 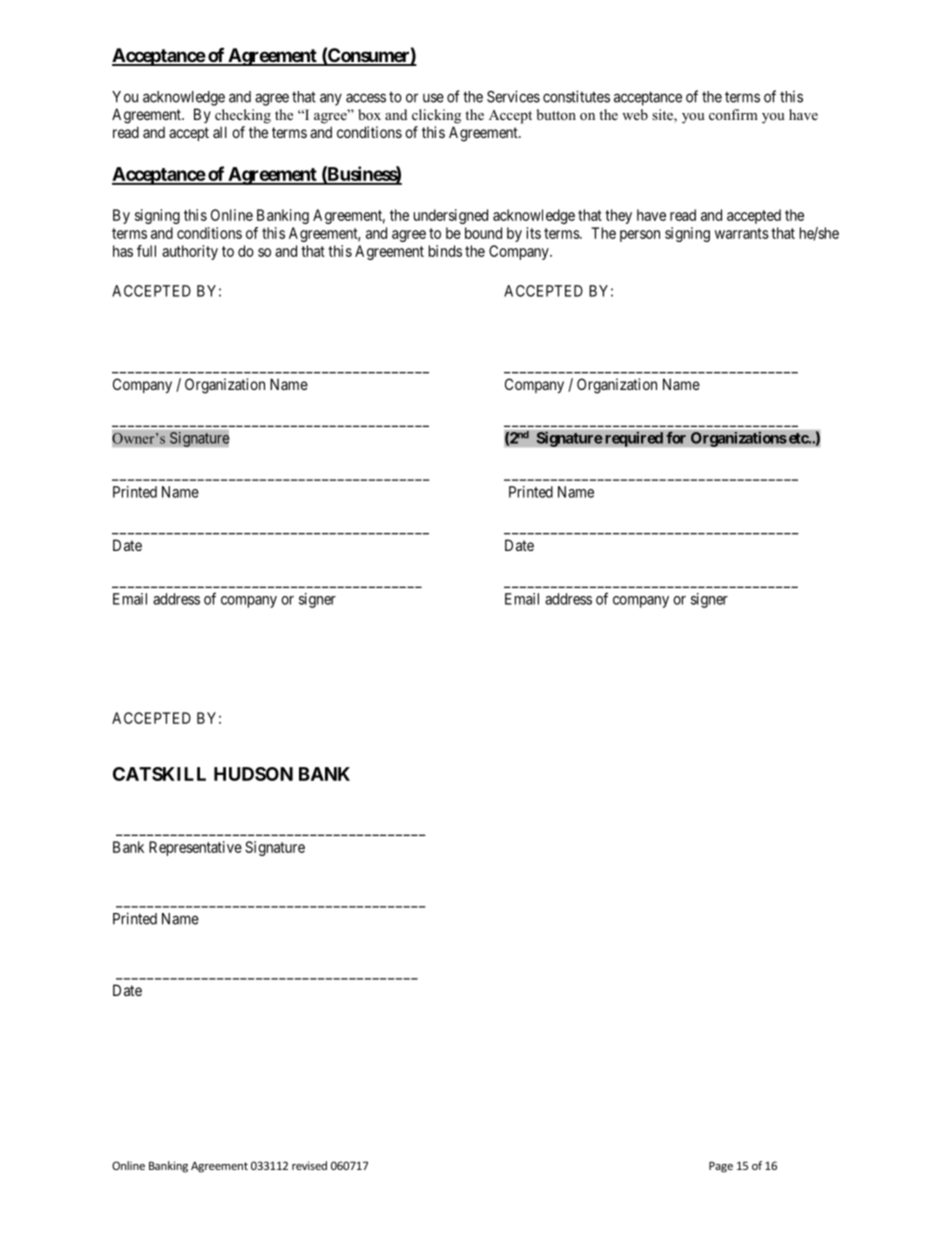 What do you see at coordinates (742, 233) in the image?
I see `warrants` at bounding box center [742, 233].
